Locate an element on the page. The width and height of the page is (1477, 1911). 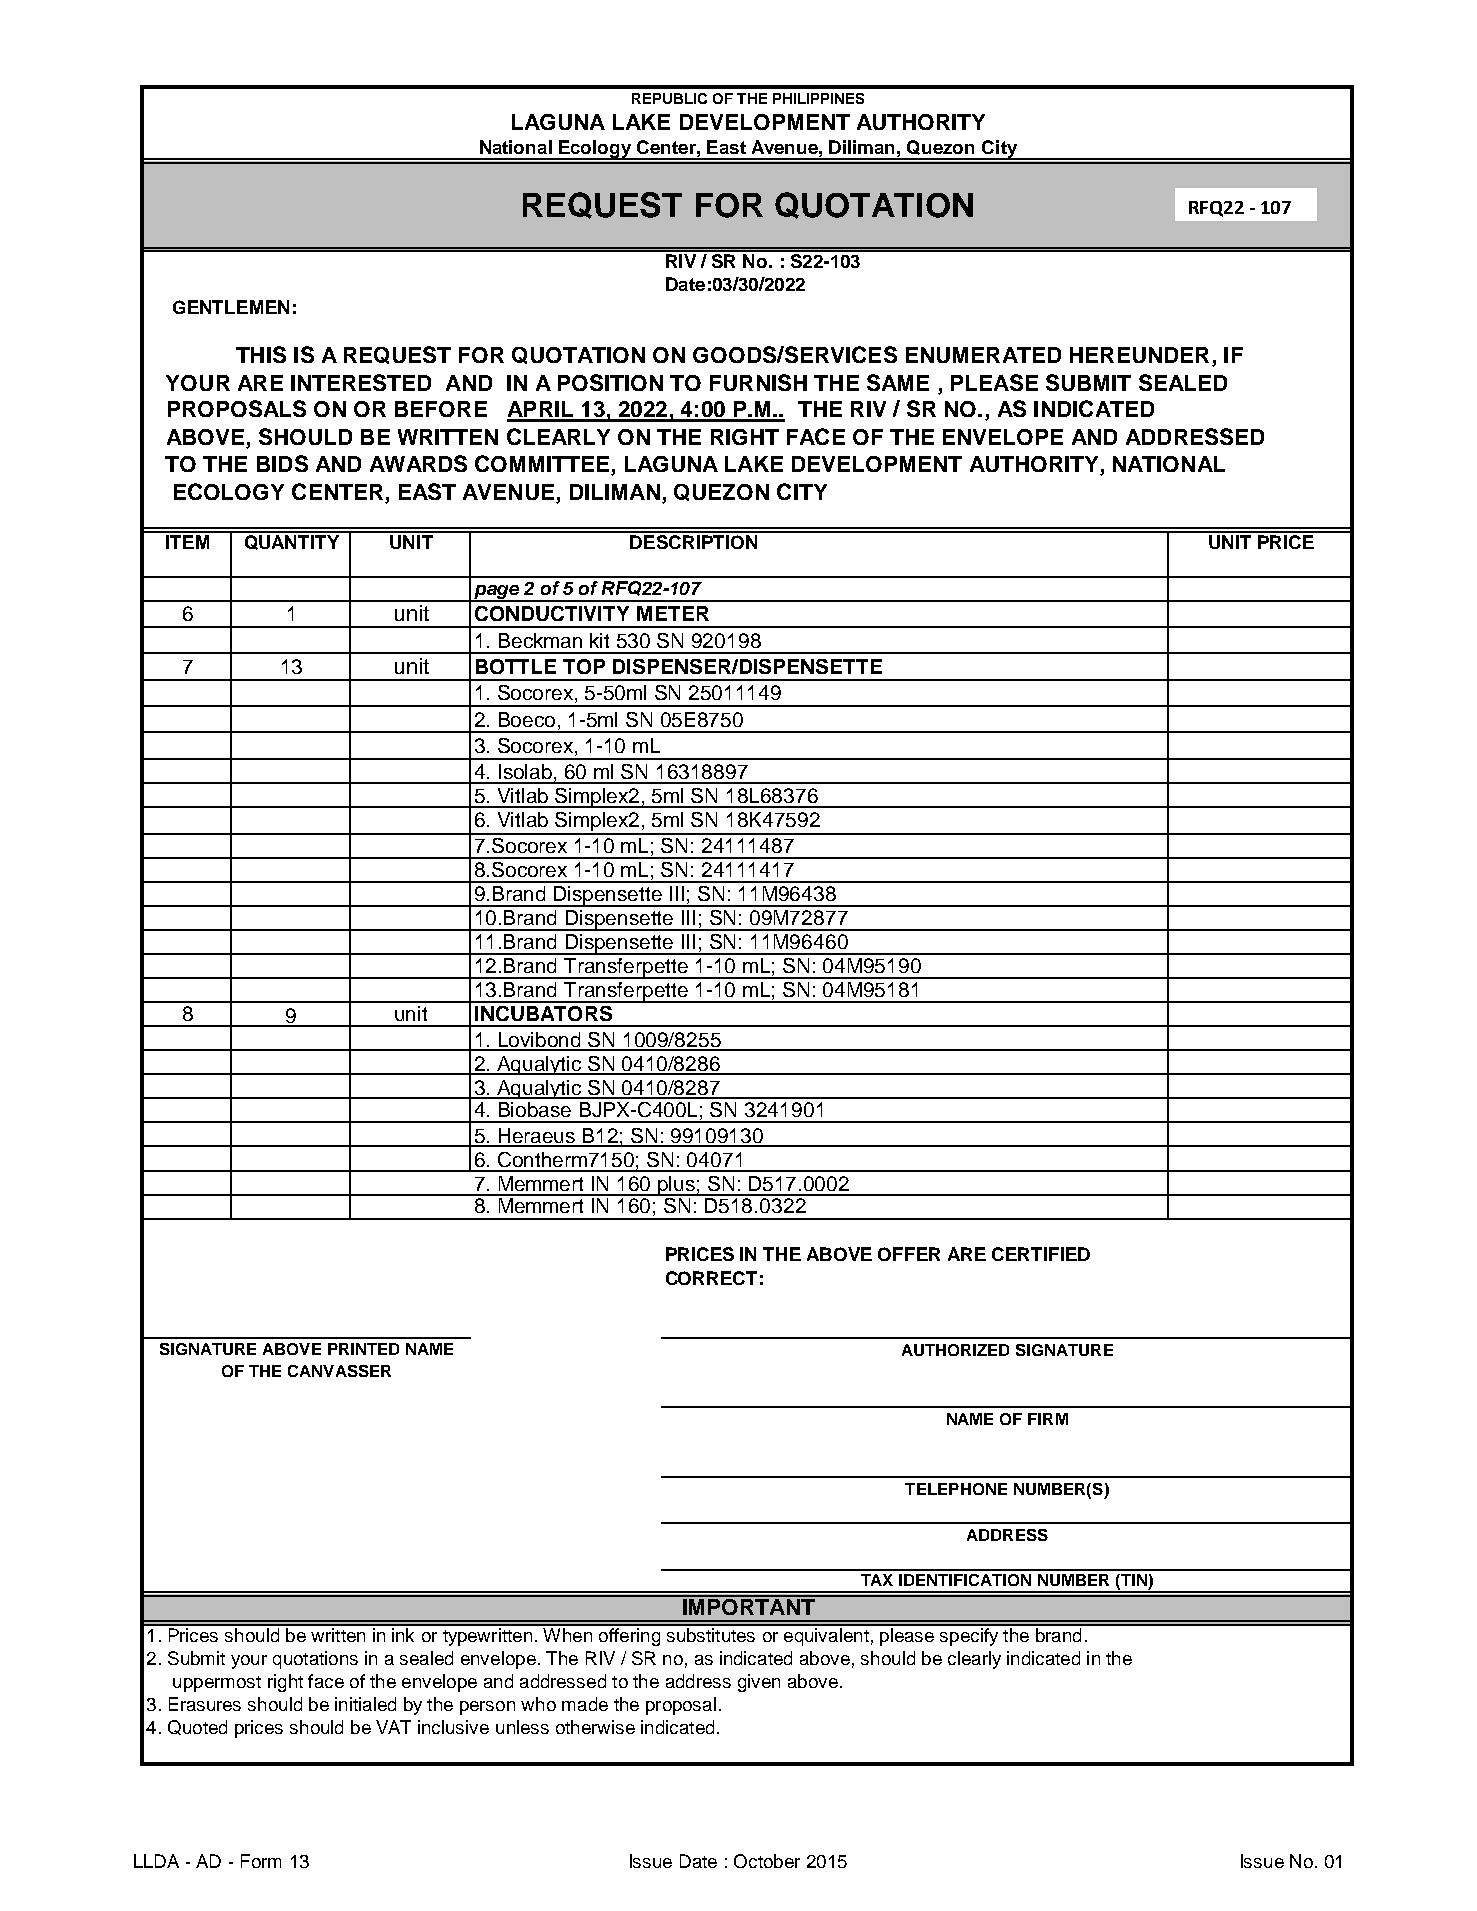
GENTLEMEN is located at coordinates (231, 307).
